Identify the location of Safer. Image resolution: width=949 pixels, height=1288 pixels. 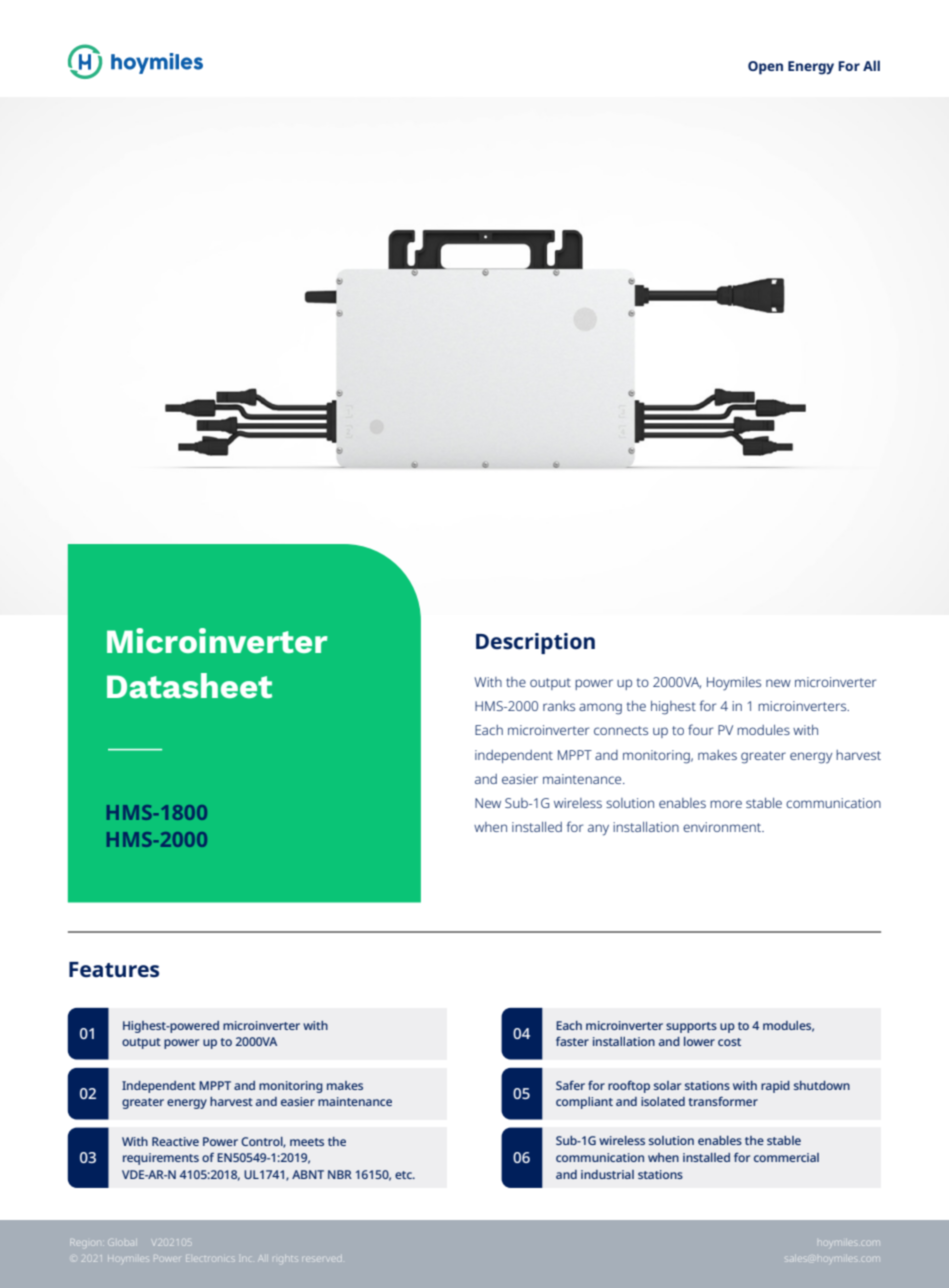
(570, 1085).
